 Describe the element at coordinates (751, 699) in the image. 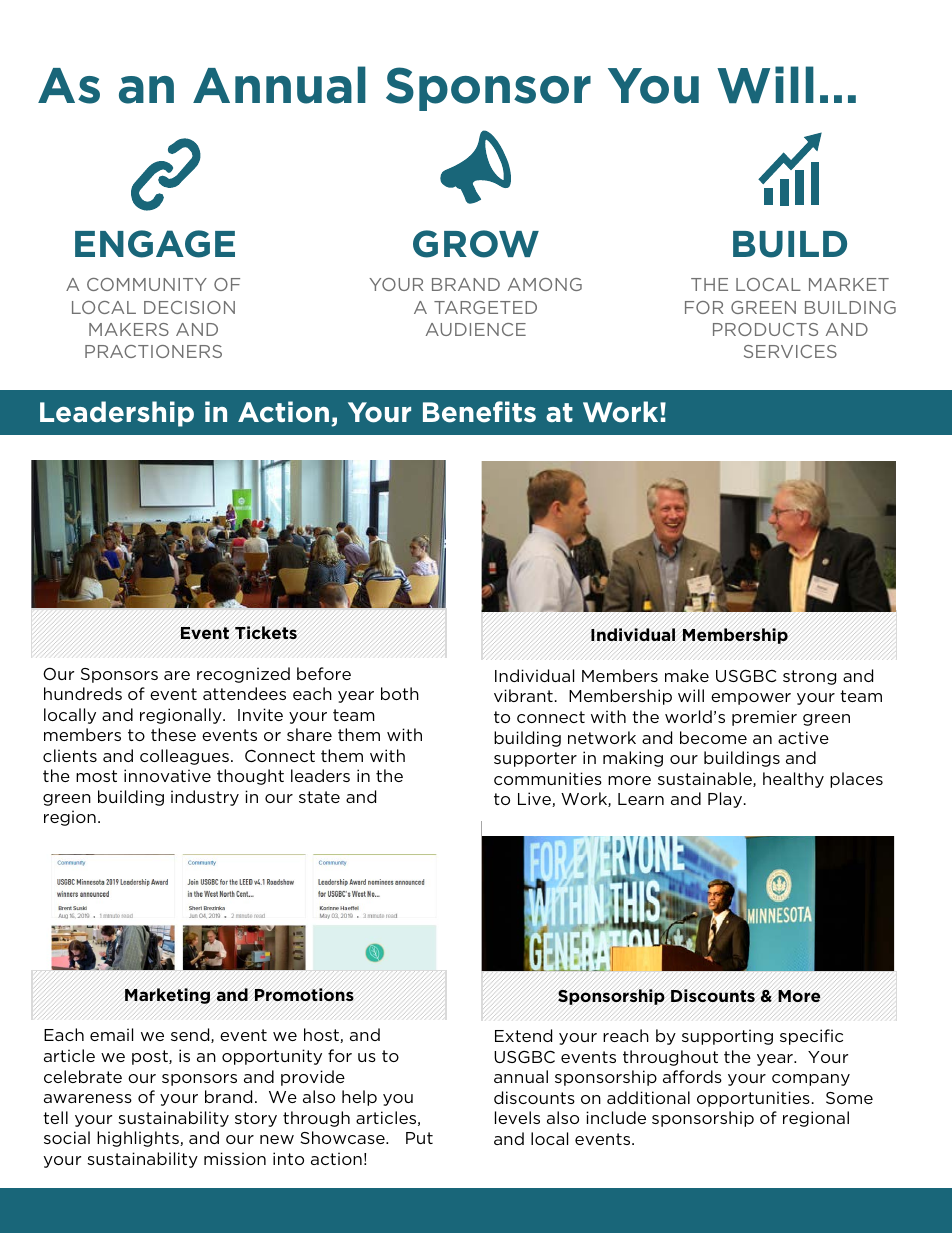

I see `empower` at that location.
